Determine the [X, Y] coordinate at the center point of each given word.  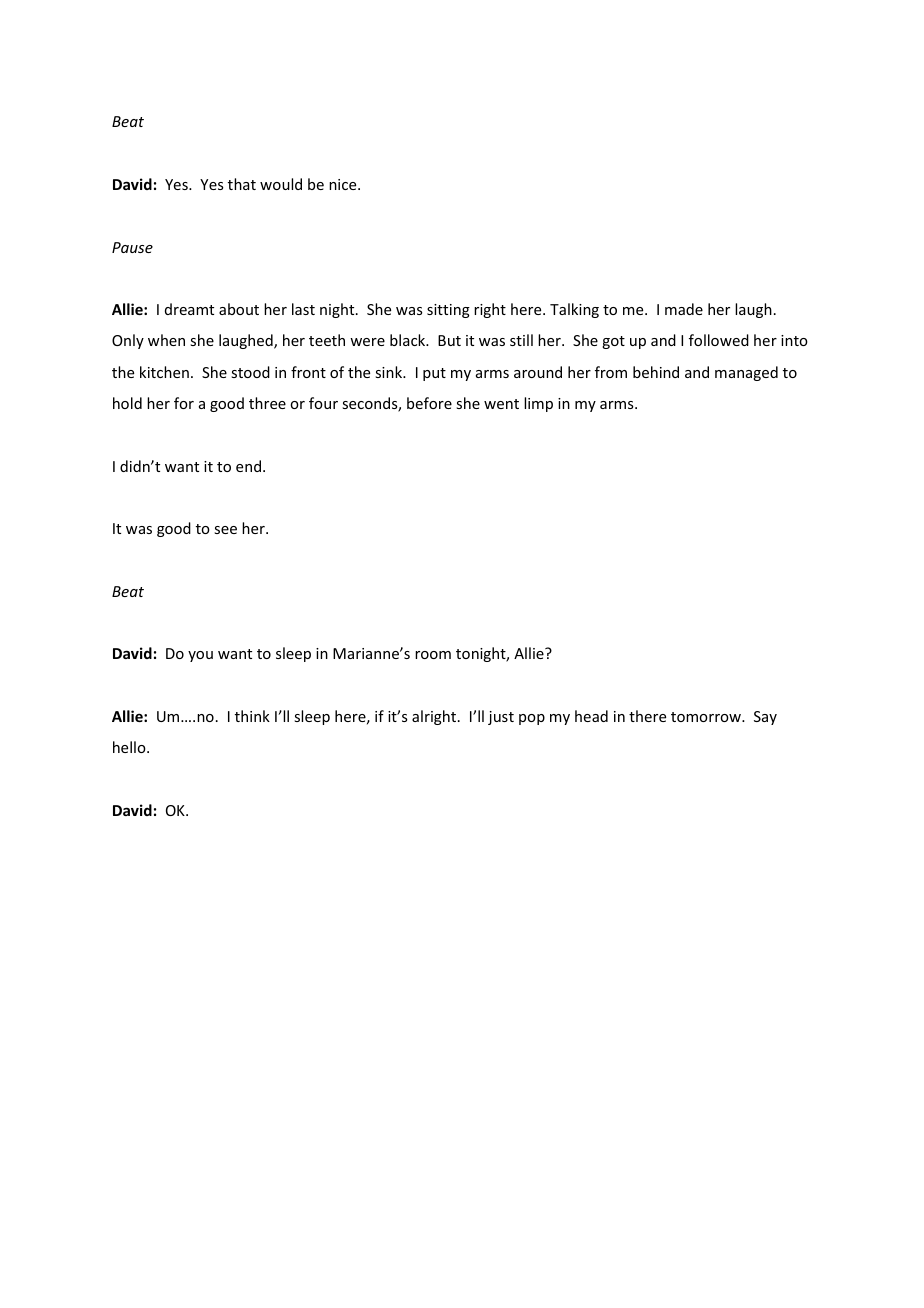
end [248, 466]
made [684, 309]
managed [746, 373]
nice [344, 184]
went [501, 404]
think [252, 716]
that [242, 184]
